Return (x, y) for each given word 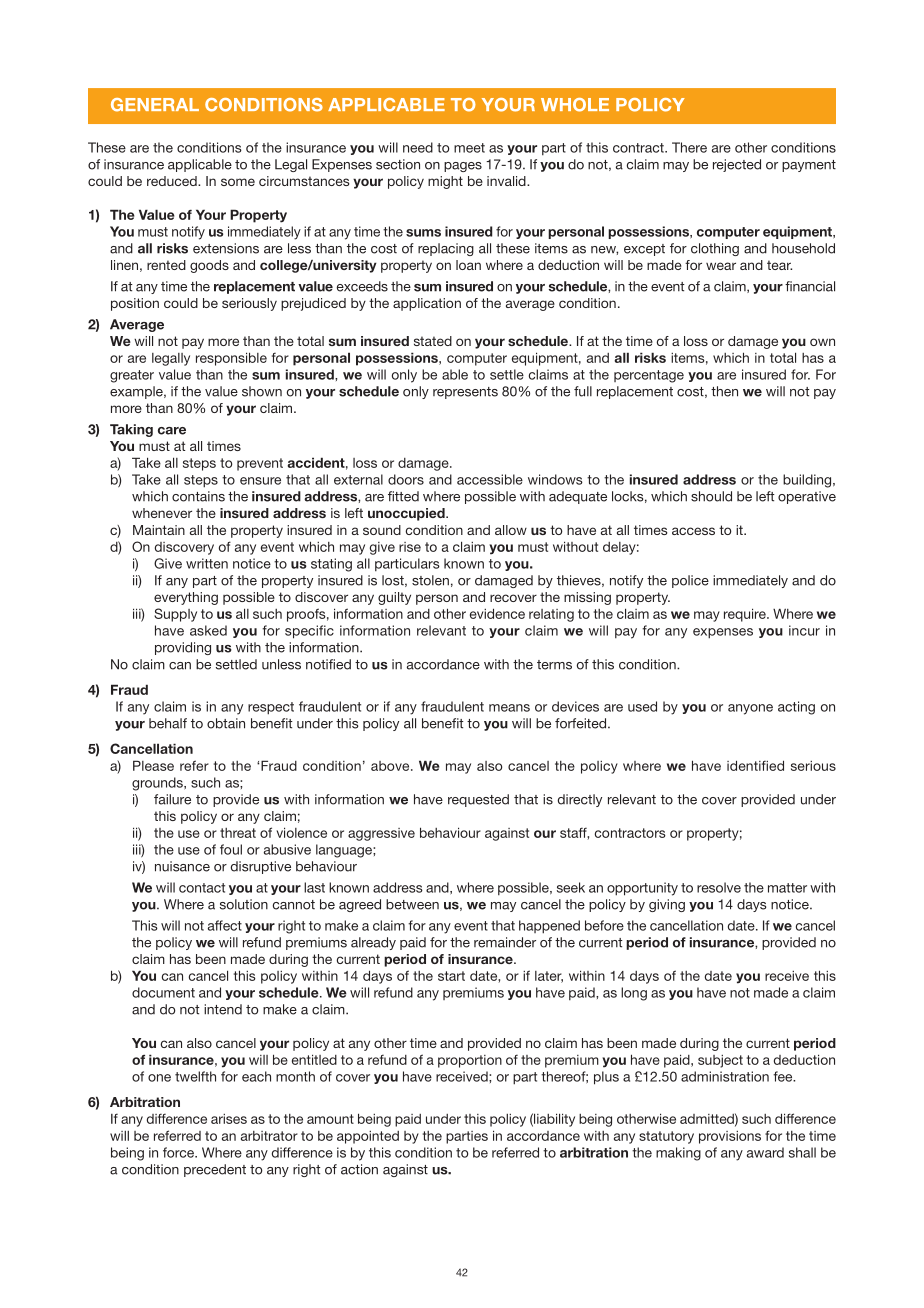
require (746, 615)
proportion (470, 1061)
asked (208, 630)
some (238, 182)
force (179, 1152)
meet (469, 148)
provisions (730, 1137)
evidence (497, 613)
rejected (737, 165)
